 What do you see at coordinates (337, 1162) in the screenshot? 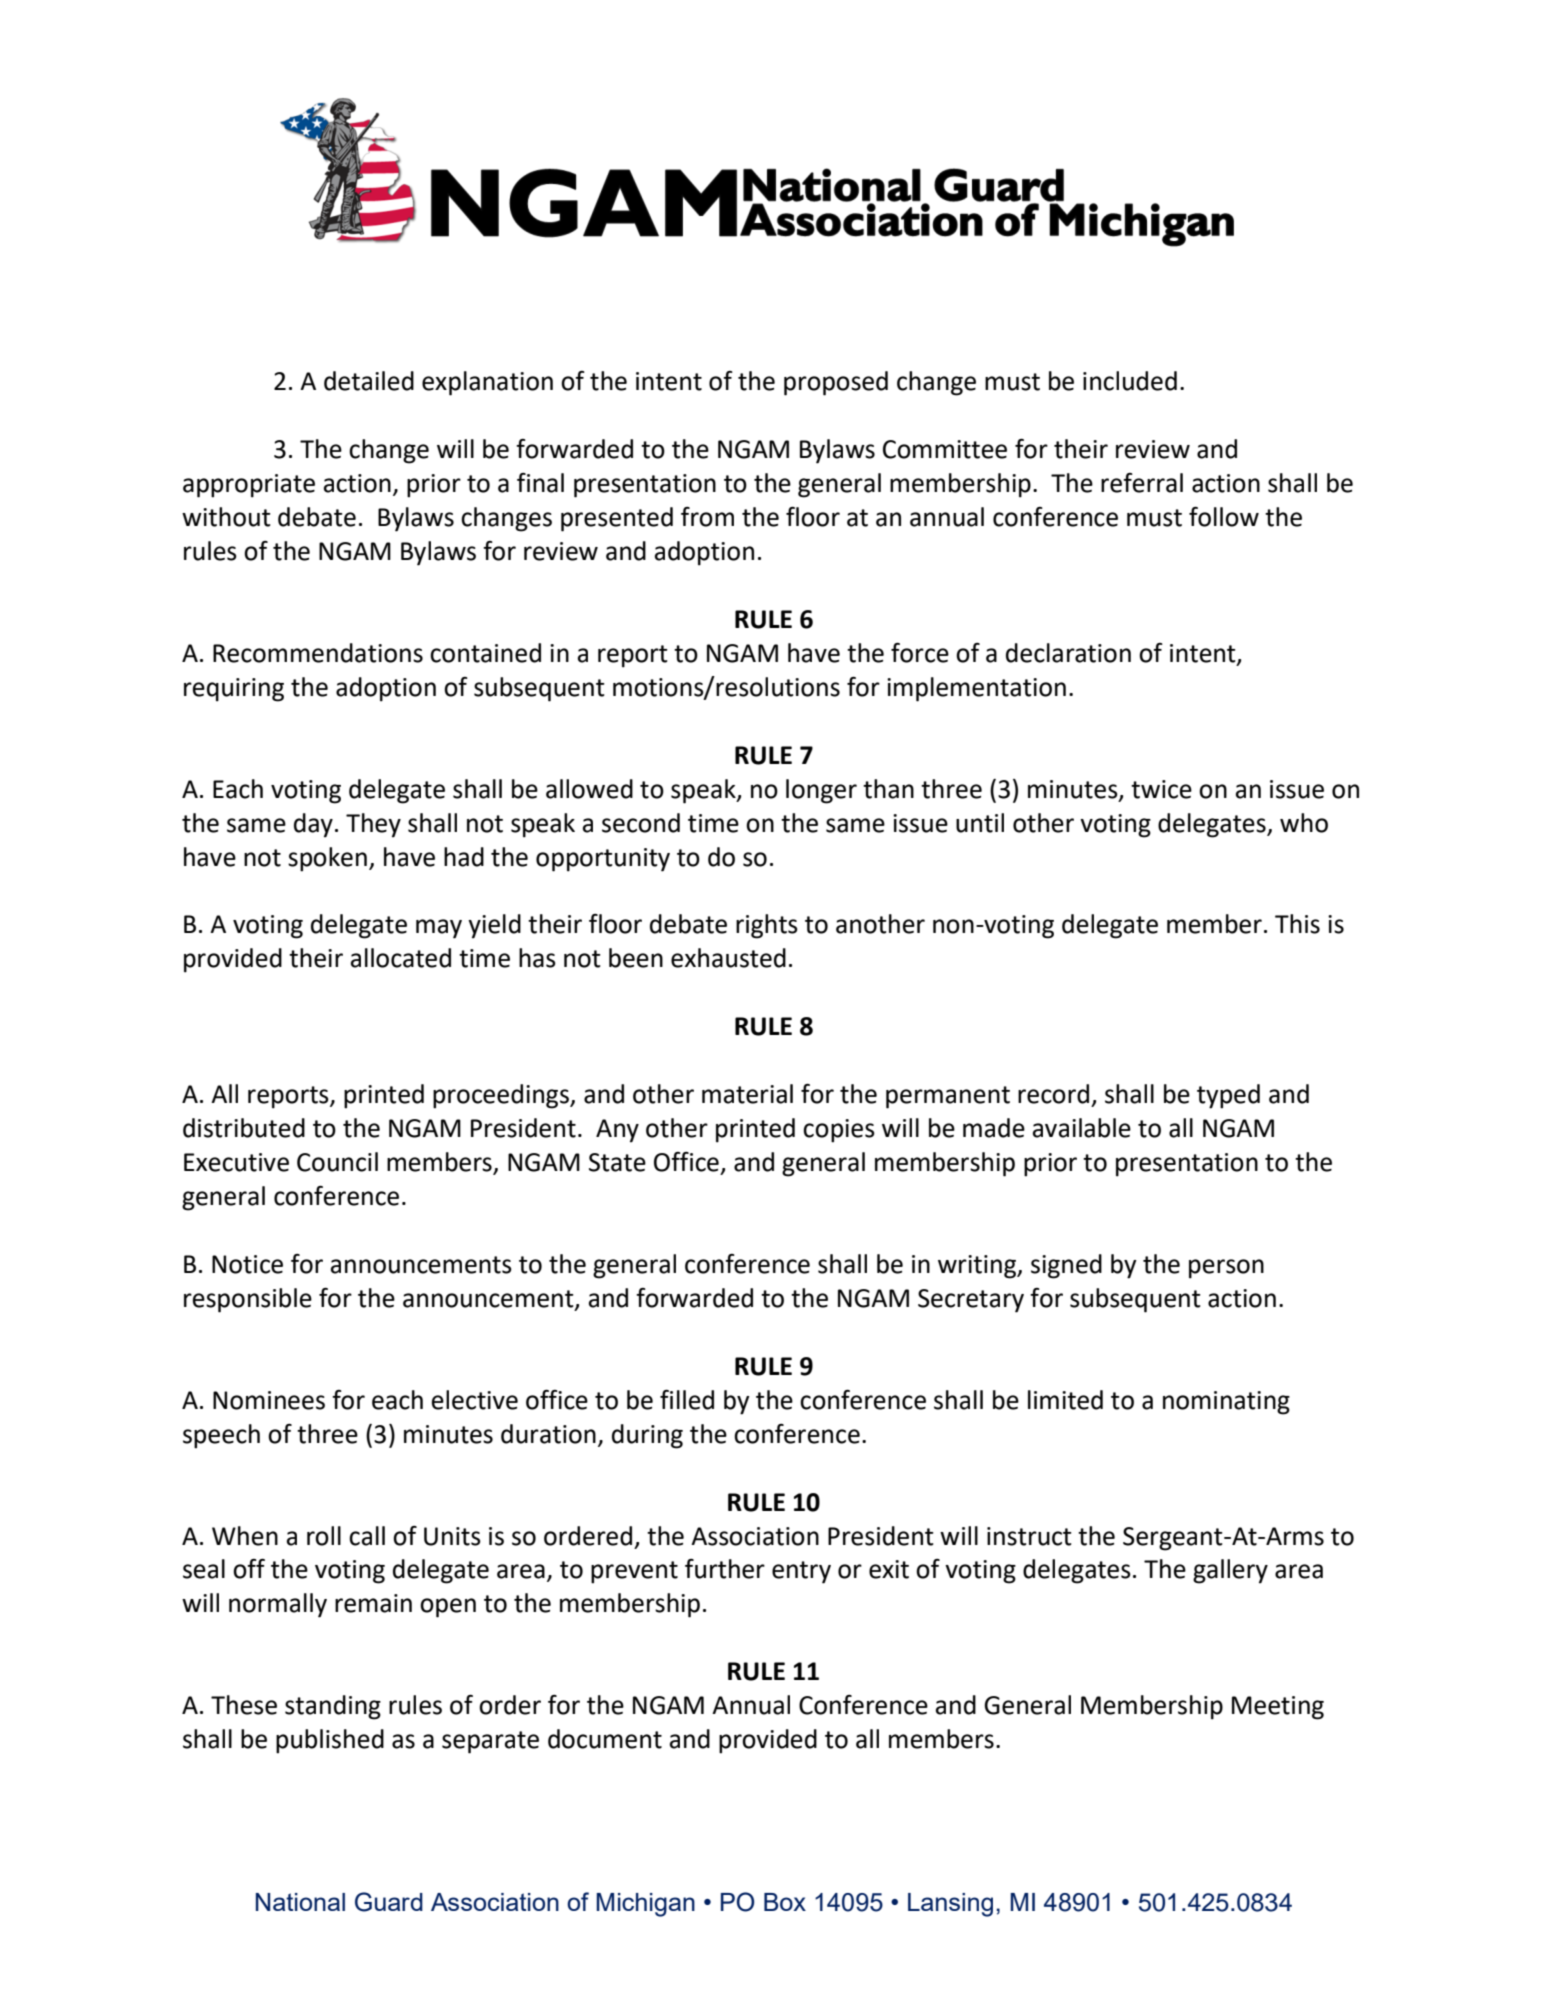
I see `Council` at bounding box center [337, 1162].
